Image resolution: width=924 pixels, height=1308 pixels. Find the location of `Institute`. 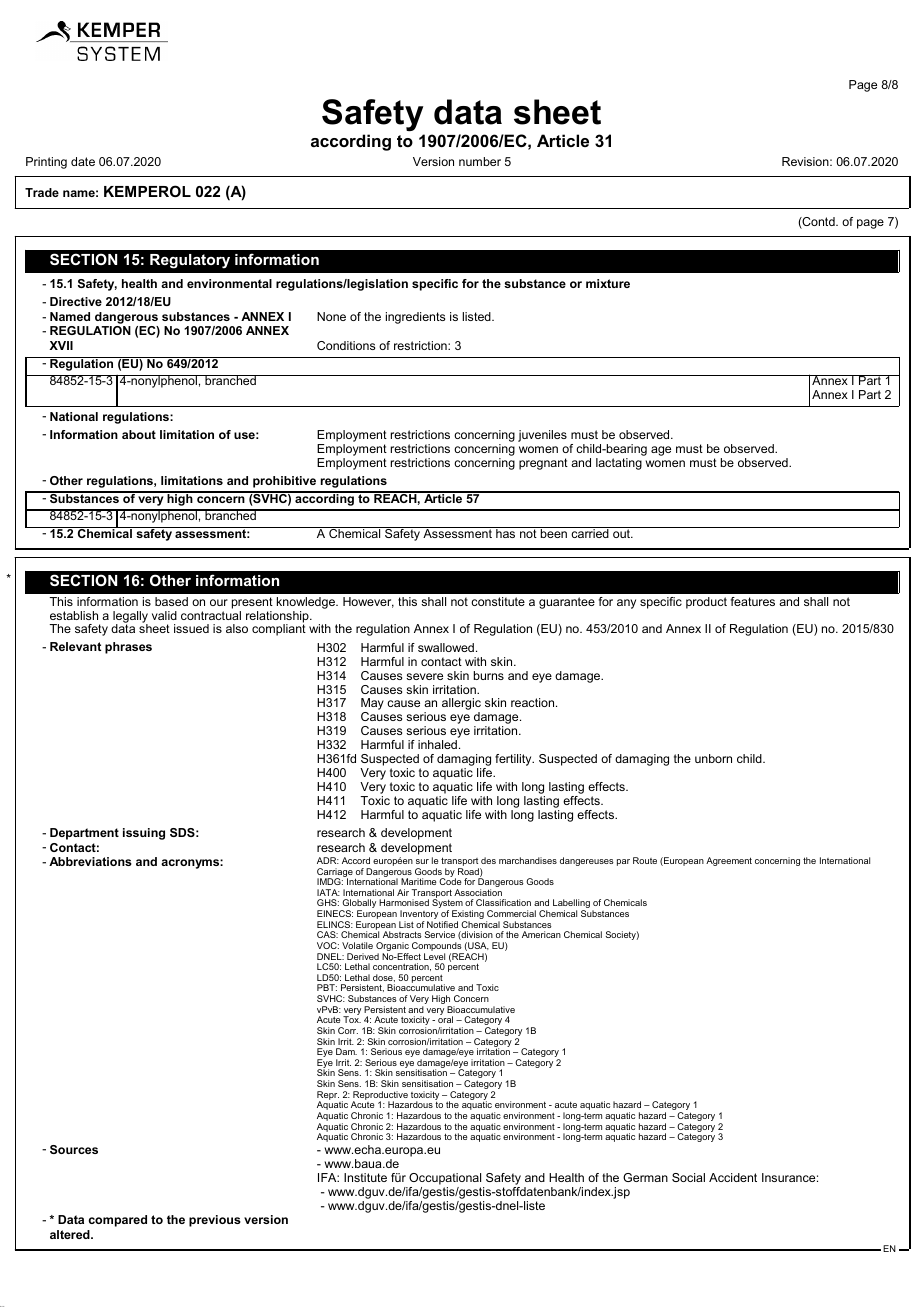

Institute is located at coordinates (365, 1177).
